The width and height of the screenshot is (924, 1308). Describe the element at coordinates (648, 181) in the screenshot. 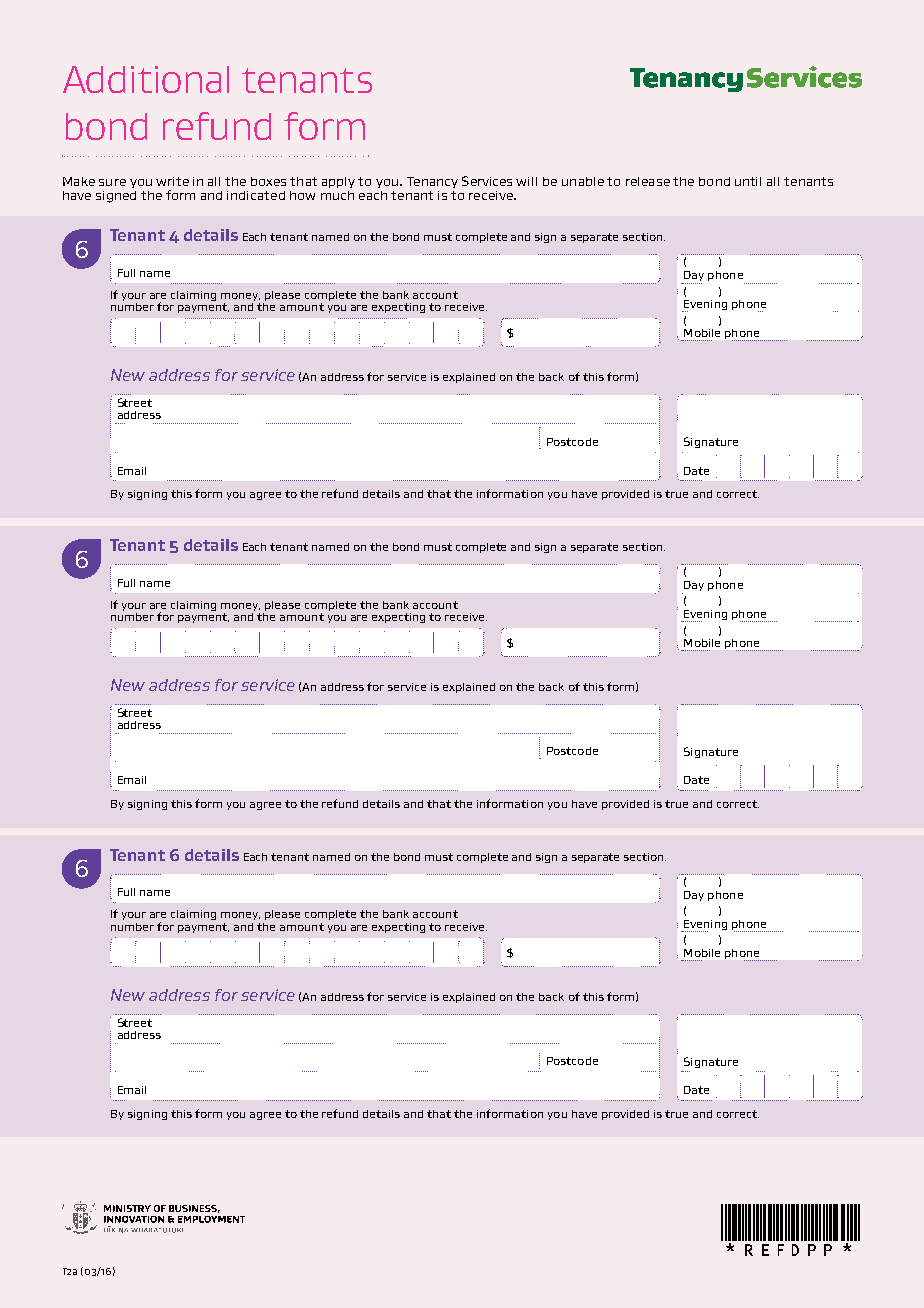

I see `release` at that location.
